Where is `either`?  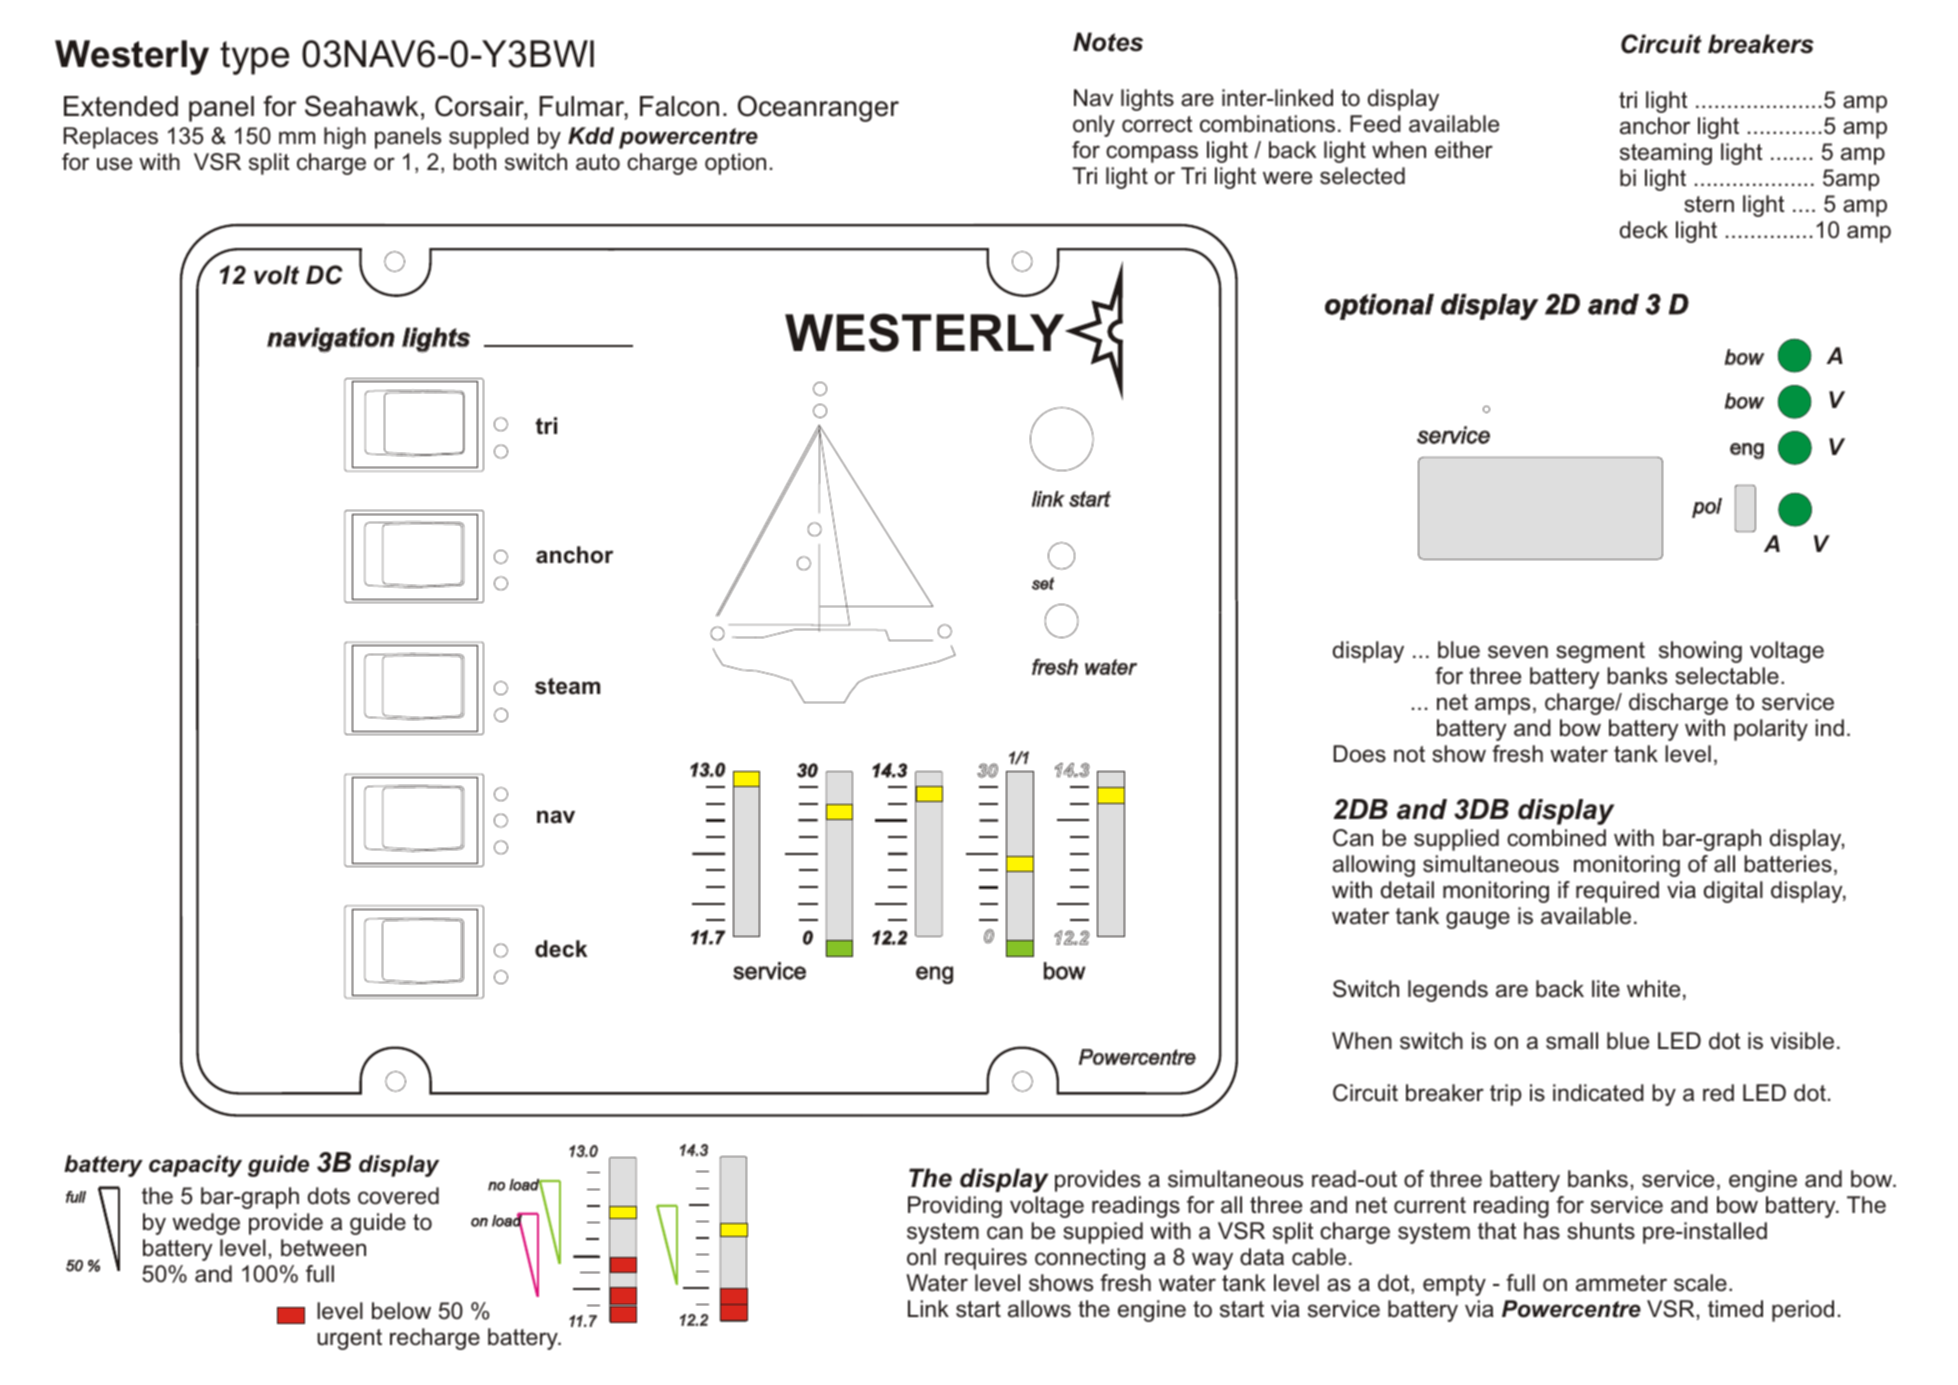 either is located at coordinates (1464, 150).
